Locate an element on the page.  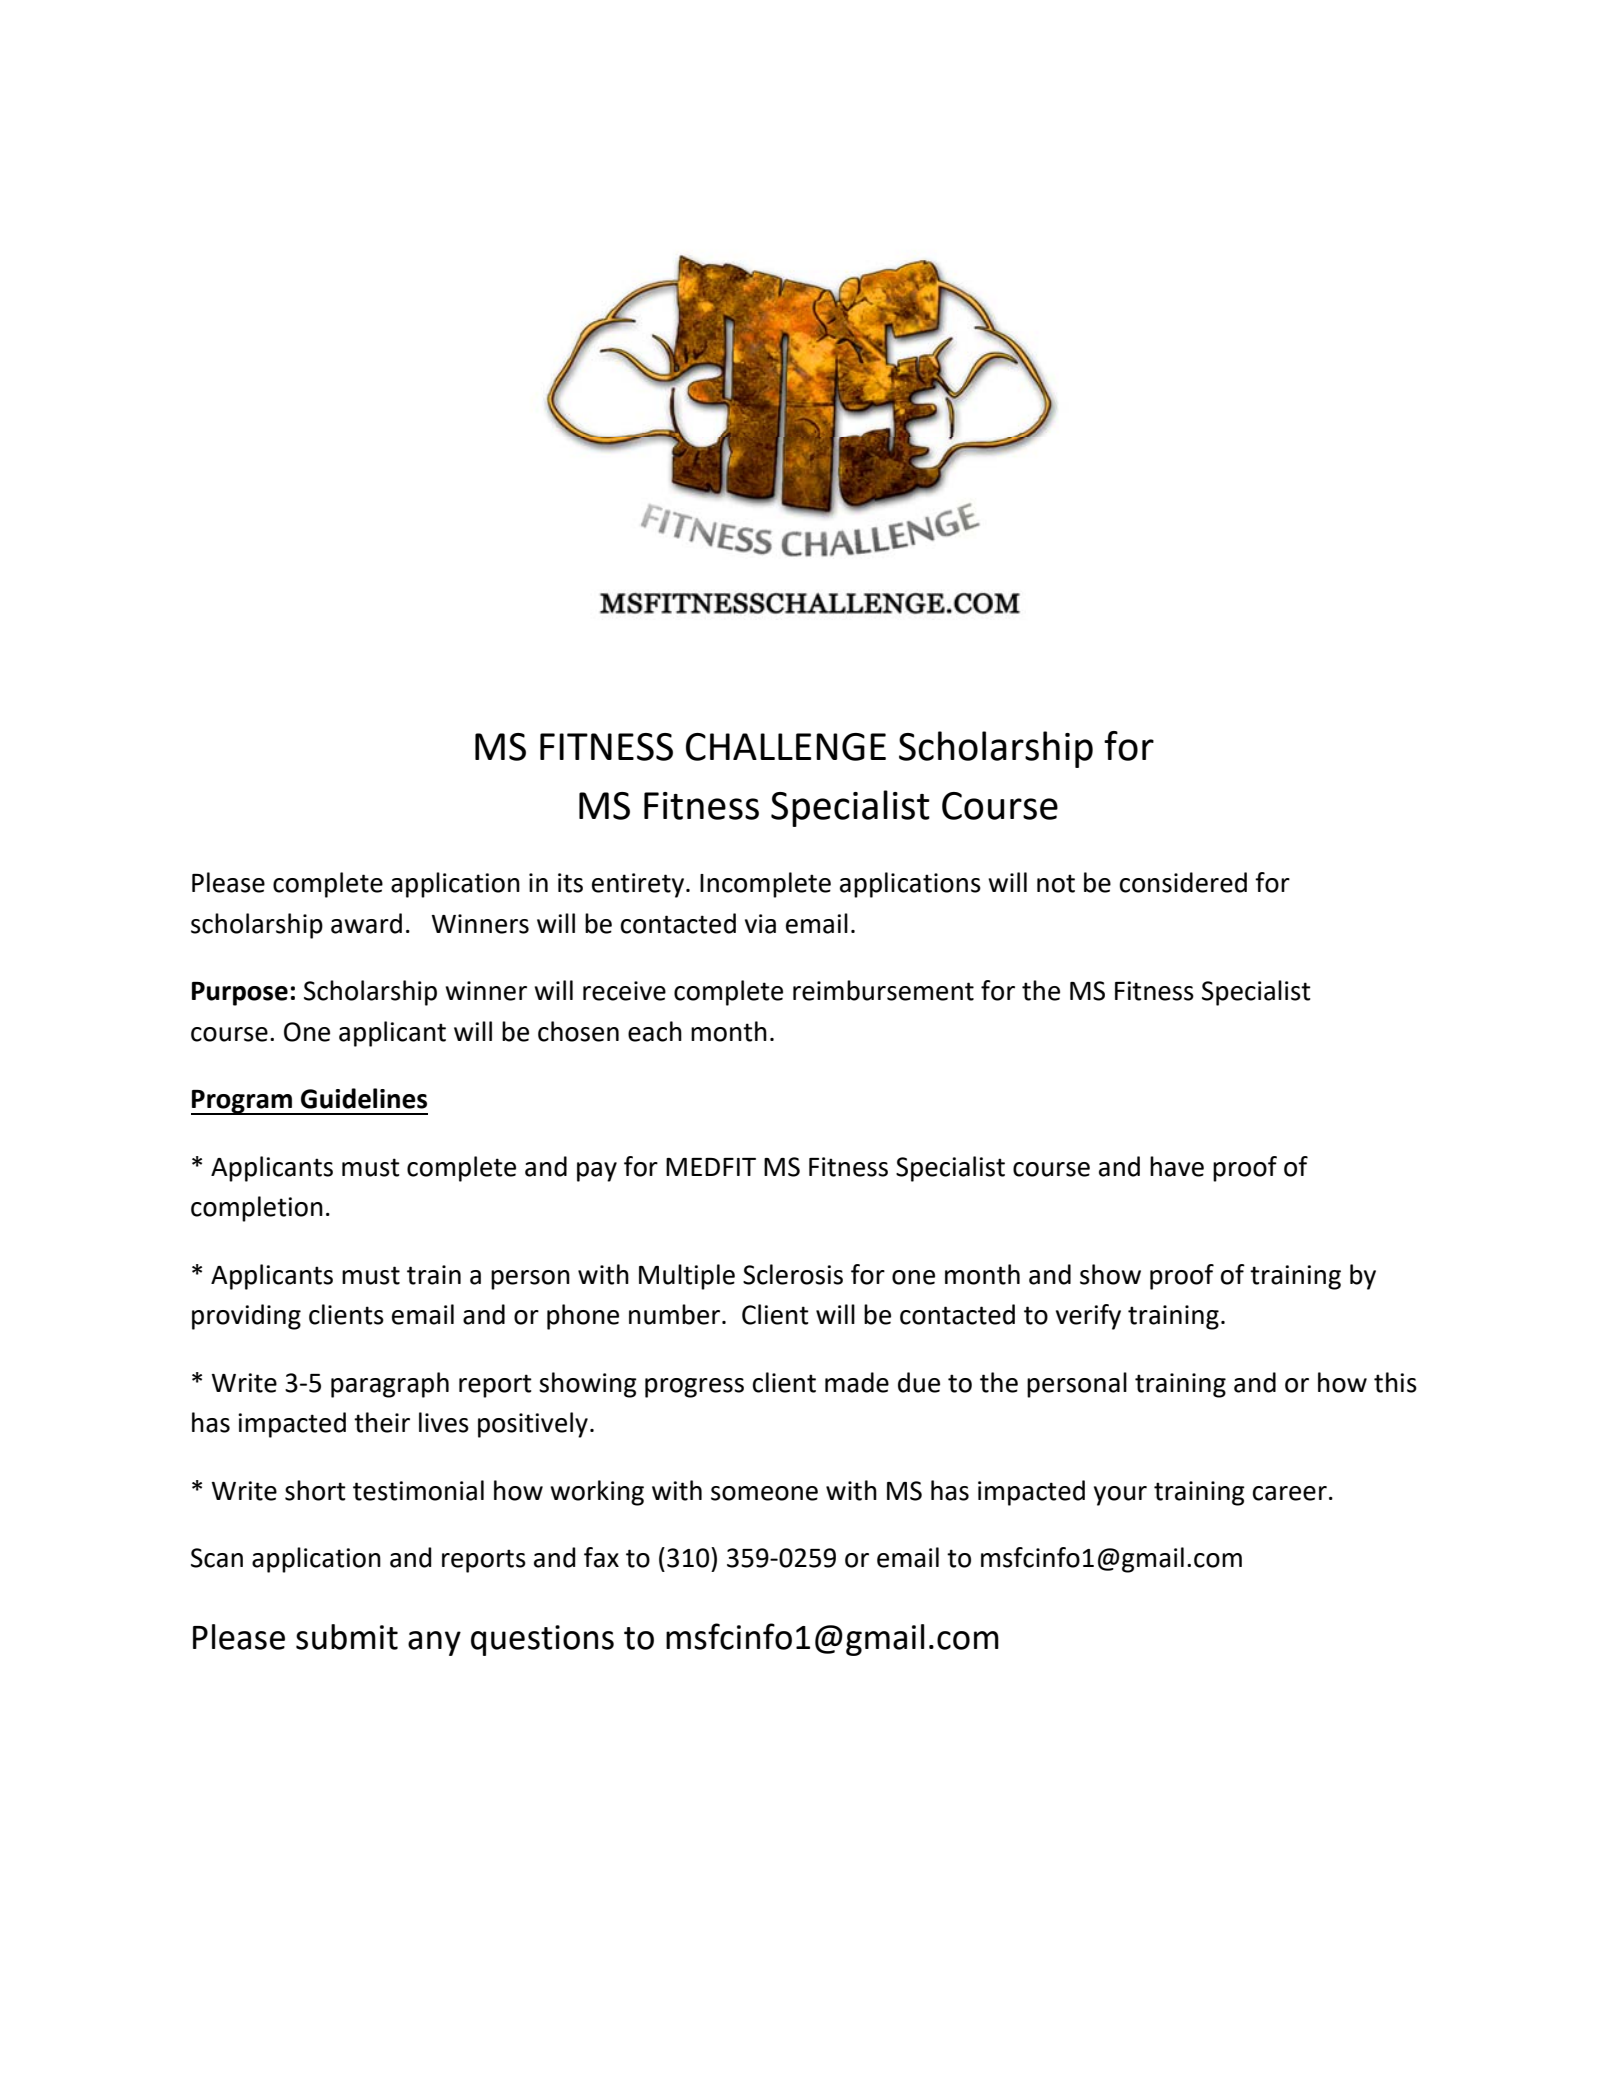
verify is located at coordinates (1088, 1317).
